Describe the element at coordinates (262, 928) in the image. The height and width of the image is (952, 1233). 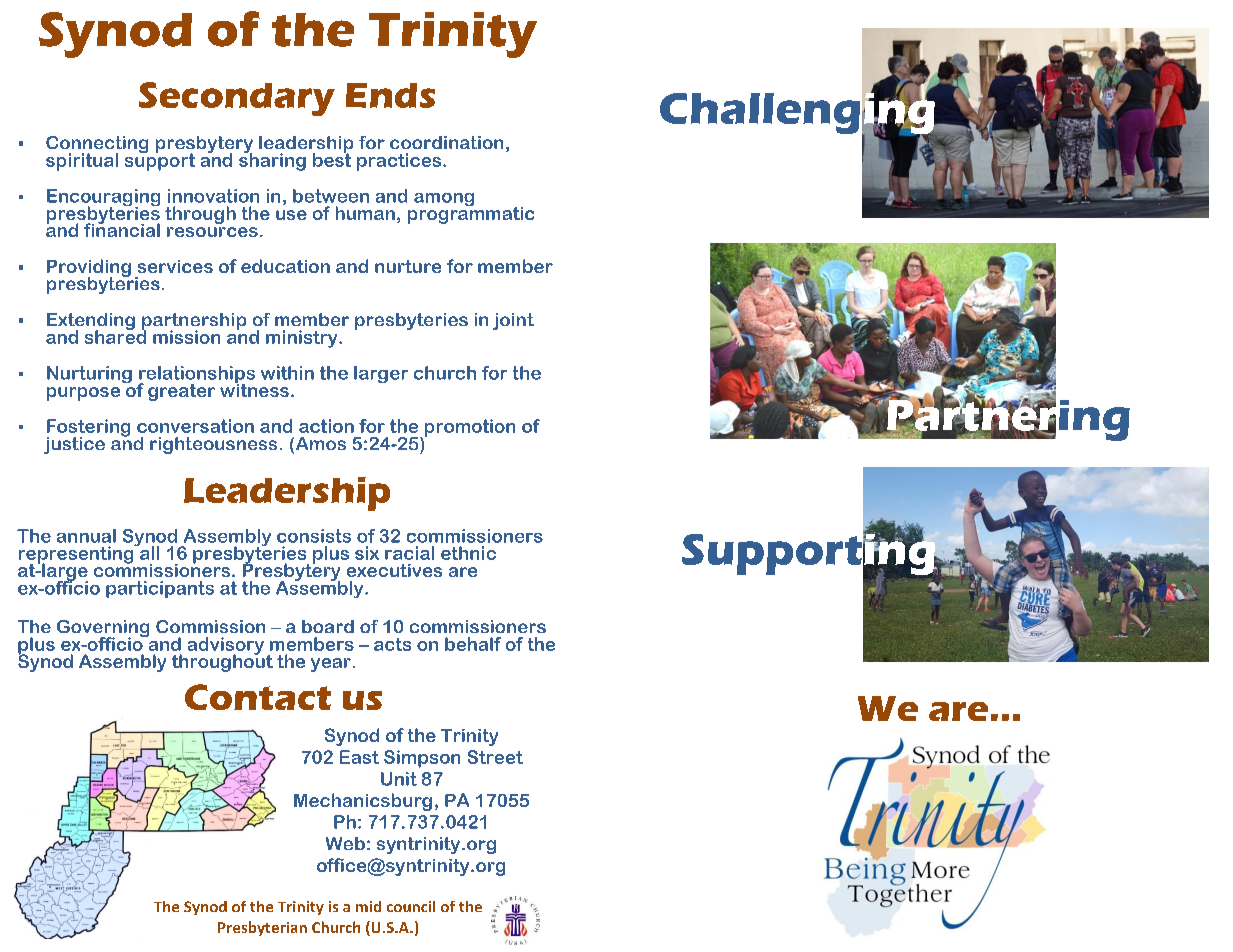
I see `Presbyterian` at that location.
